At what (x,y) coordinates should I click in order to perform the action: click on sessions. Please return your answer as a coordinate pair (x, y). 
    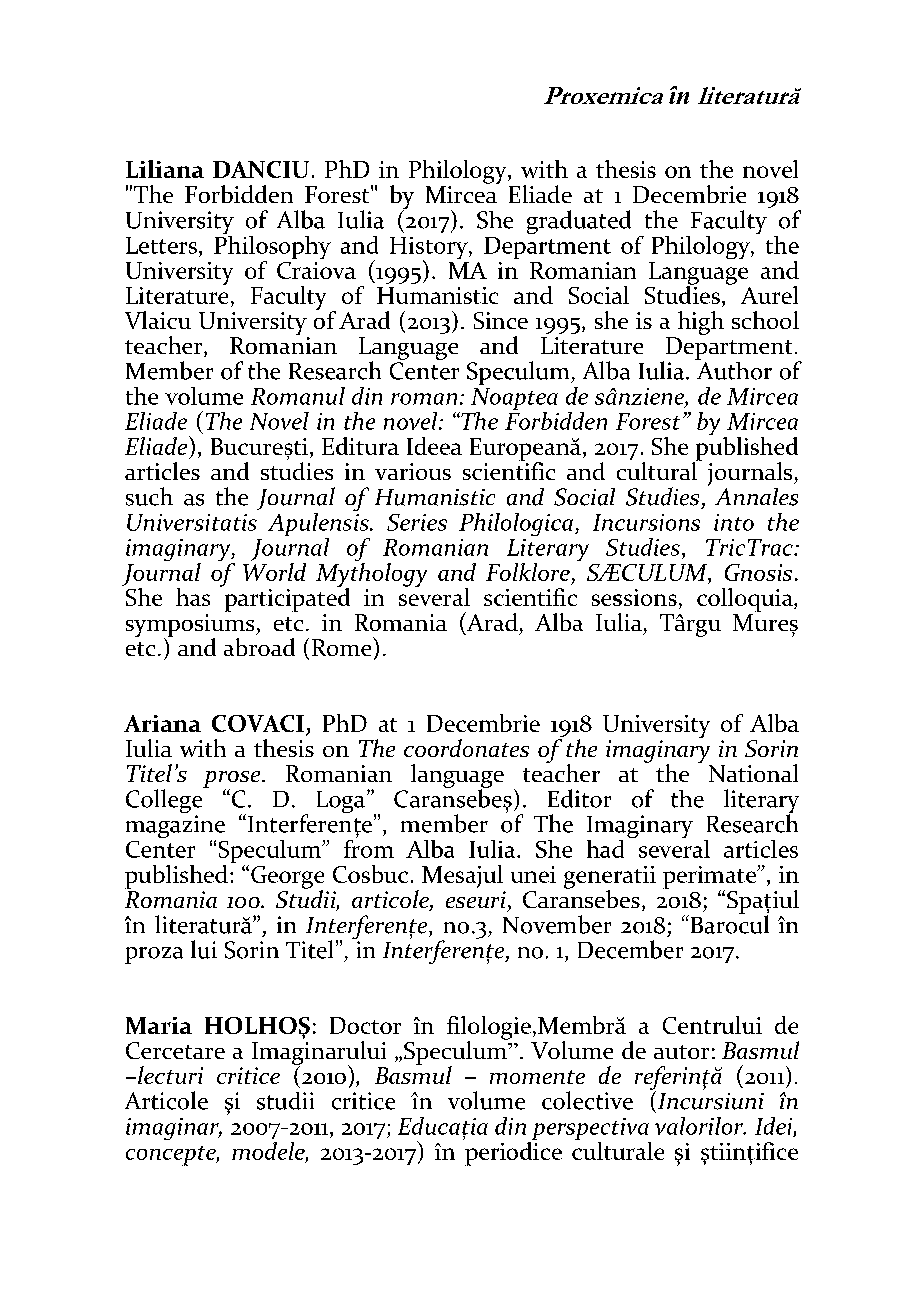
    Looking at the image, I should click on (634, 597).
